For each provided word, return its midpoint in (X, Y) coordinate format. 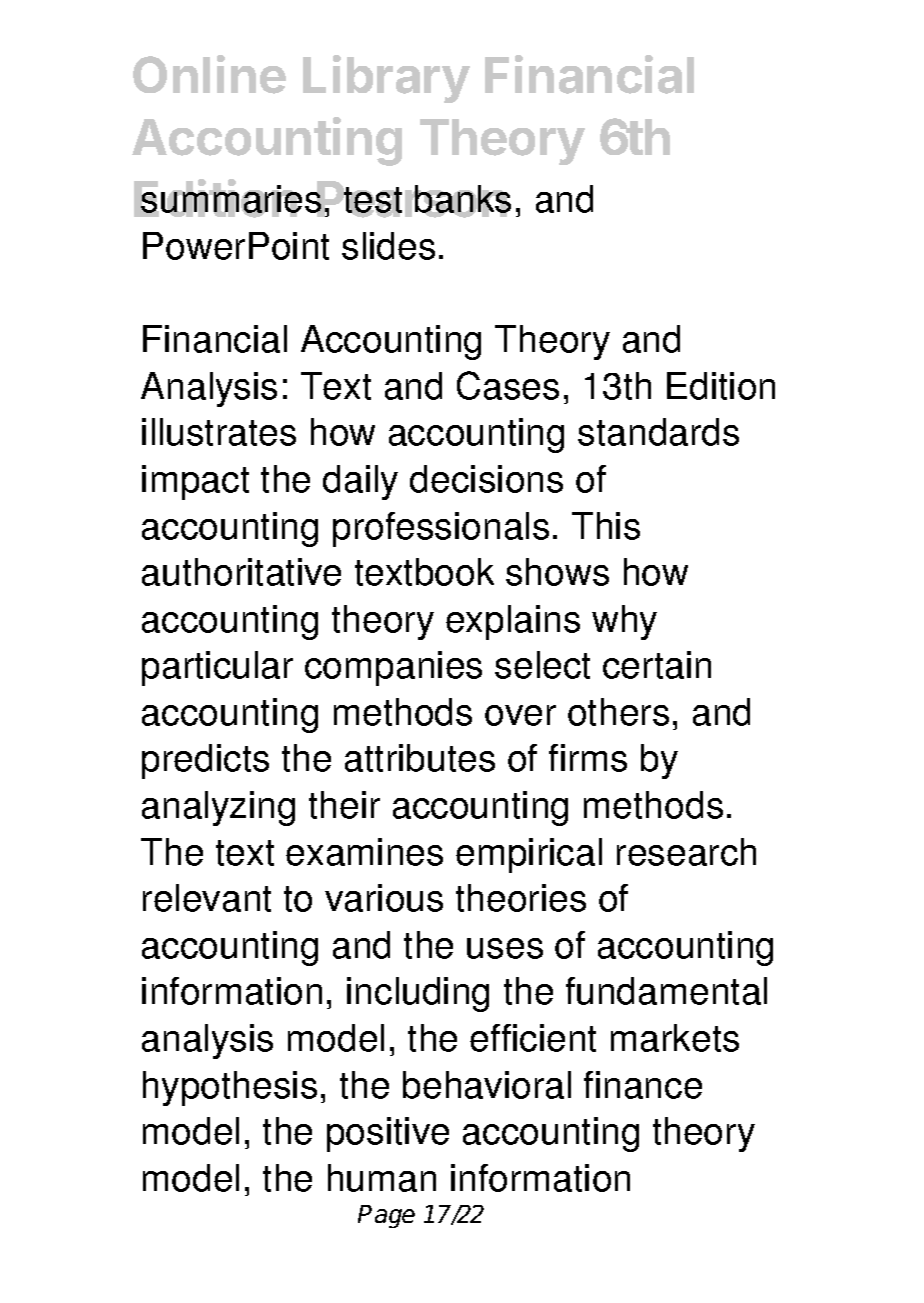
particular (217, 668)
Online (209, 74)
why (624, 622)
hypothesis (230, 1088)
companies (393, 668)
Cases (508, 385)
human (382, 1178)
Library (386, 79)
